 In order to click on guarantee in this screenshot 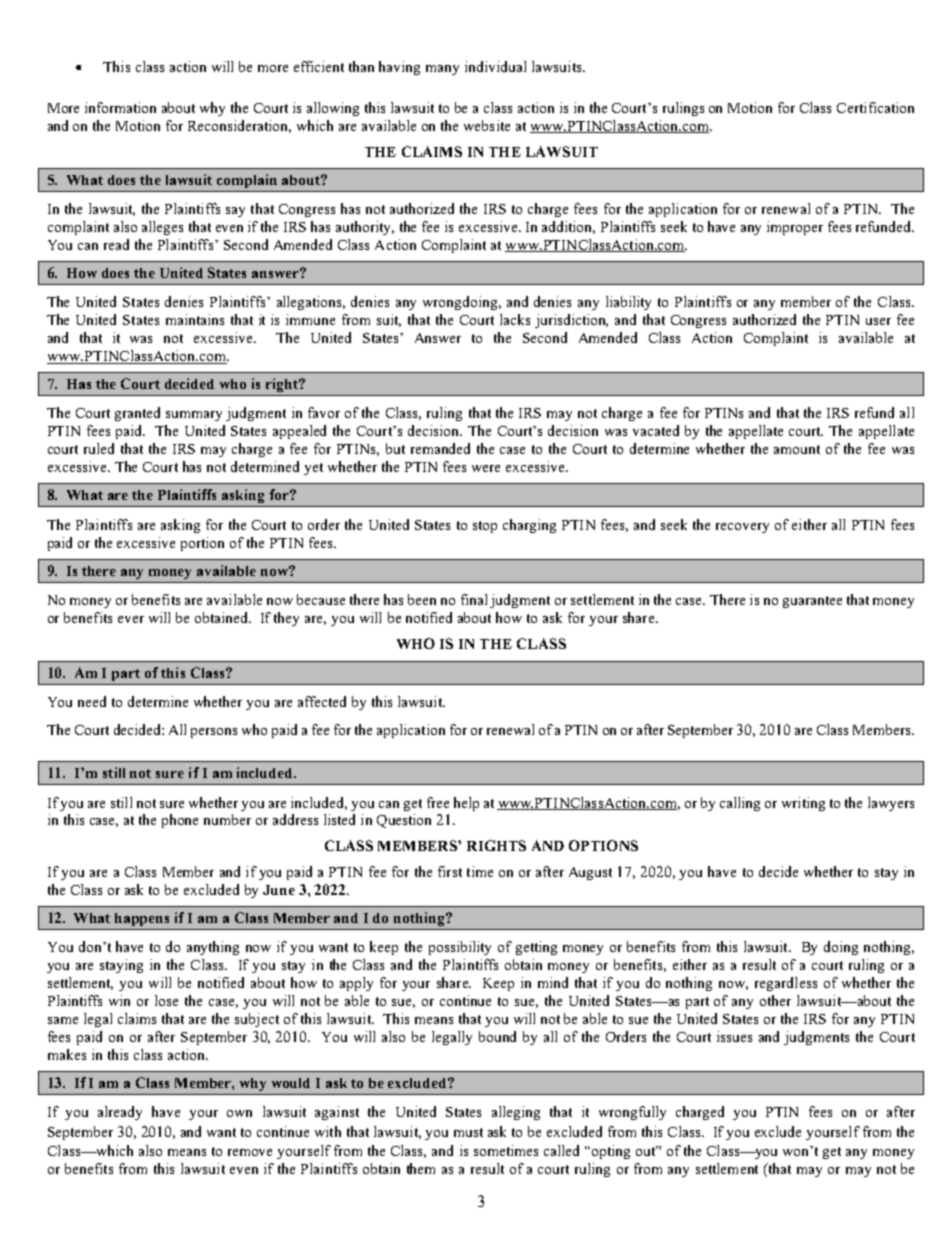, I will do `click(812, 602)`.
